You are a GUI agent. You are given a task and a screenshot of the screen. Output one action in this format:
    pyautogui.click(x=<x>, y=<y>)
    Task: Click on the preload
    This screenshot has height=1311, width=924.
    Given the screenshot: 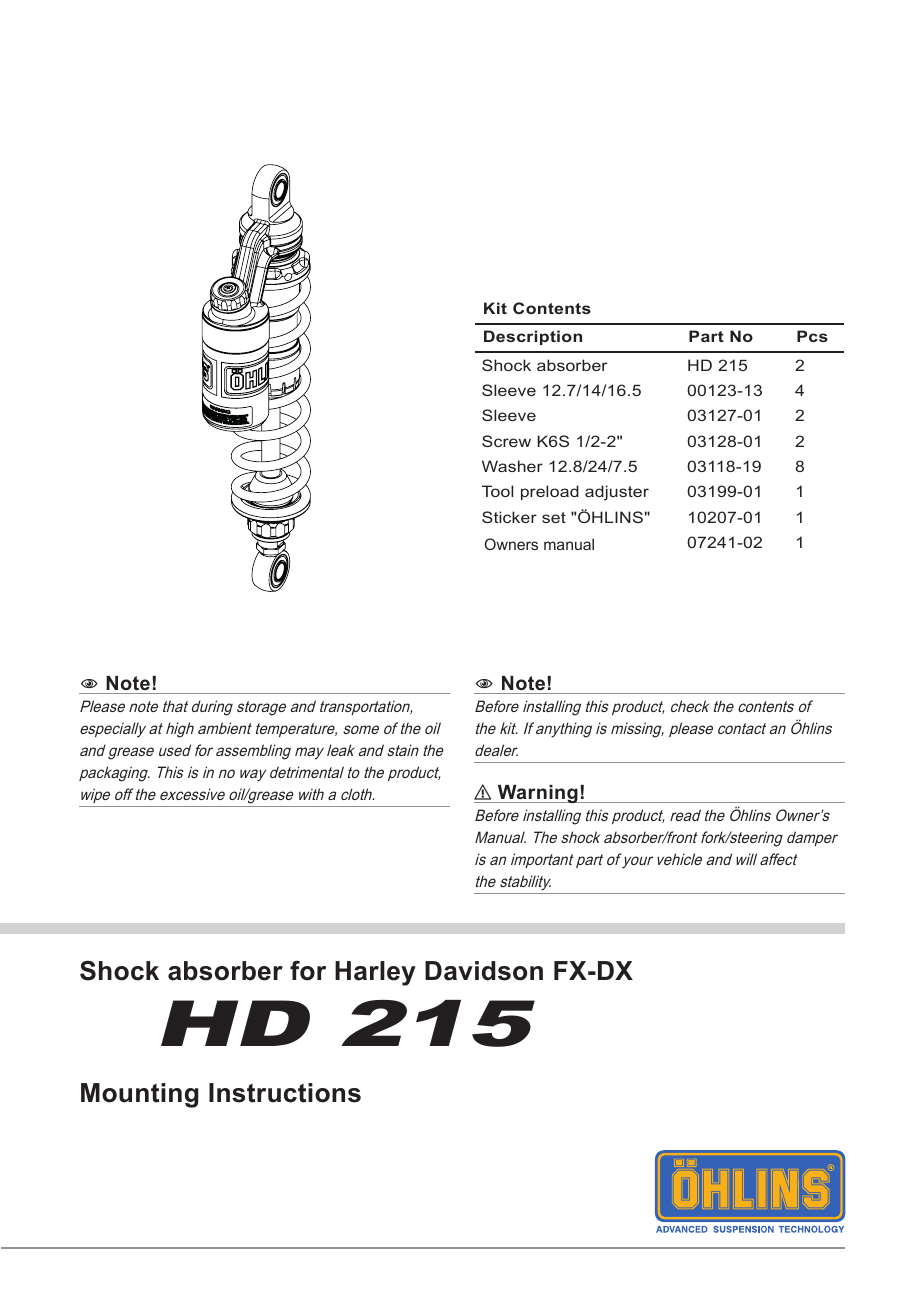 What is the action you would take?
    pyautogui.click(x=550, y=492)
